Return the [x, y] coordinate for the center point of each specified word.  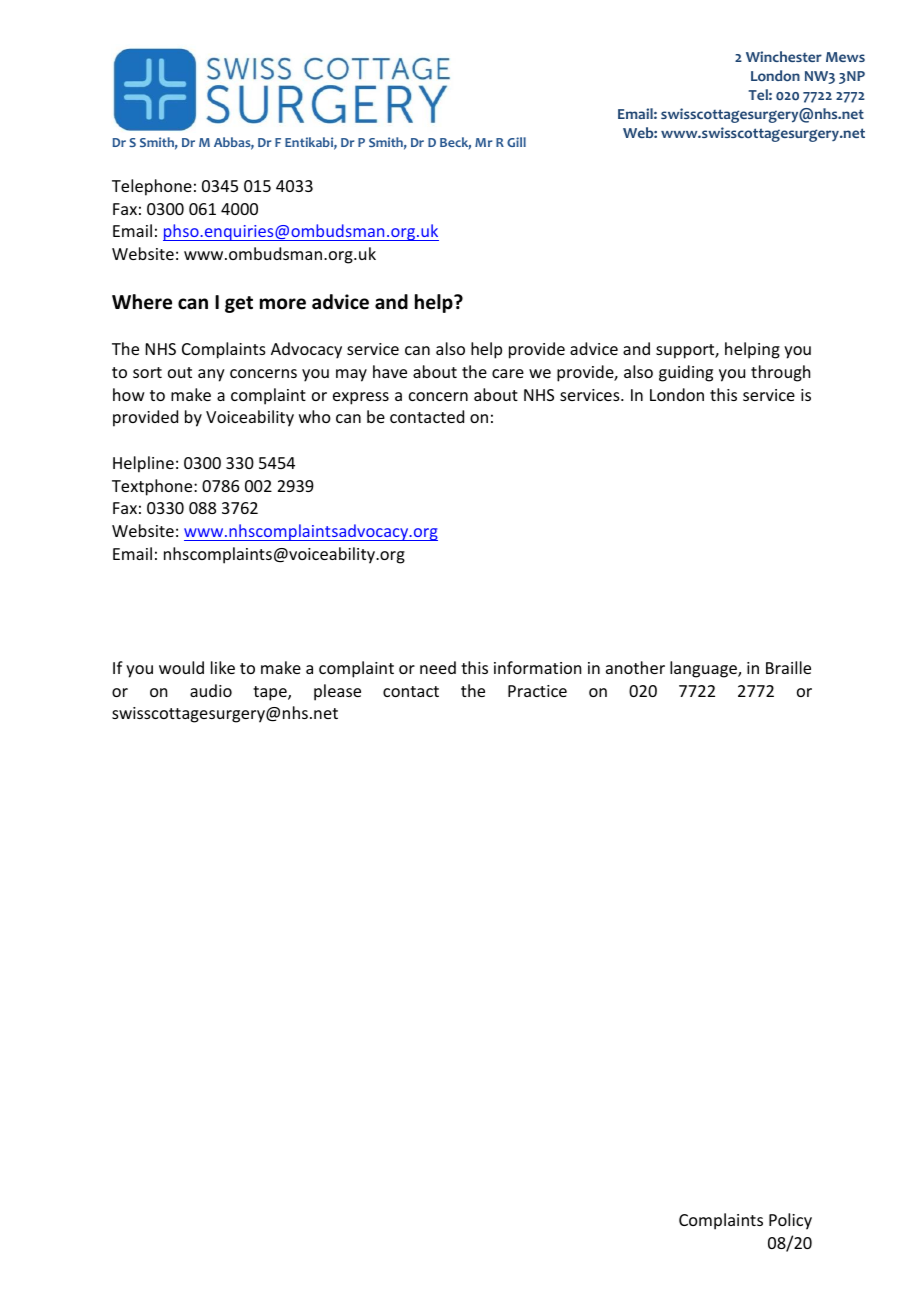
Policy [790, 1221]
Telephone [152, 187]
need [438, 667]
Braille [788, 667]
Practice [537, 691]
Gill [516, 142]
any [211, 375]
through [780, 373]
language [704, 669]
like [223, 667]
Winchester [784, 56]
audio [211, 690]
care [508, 373]
